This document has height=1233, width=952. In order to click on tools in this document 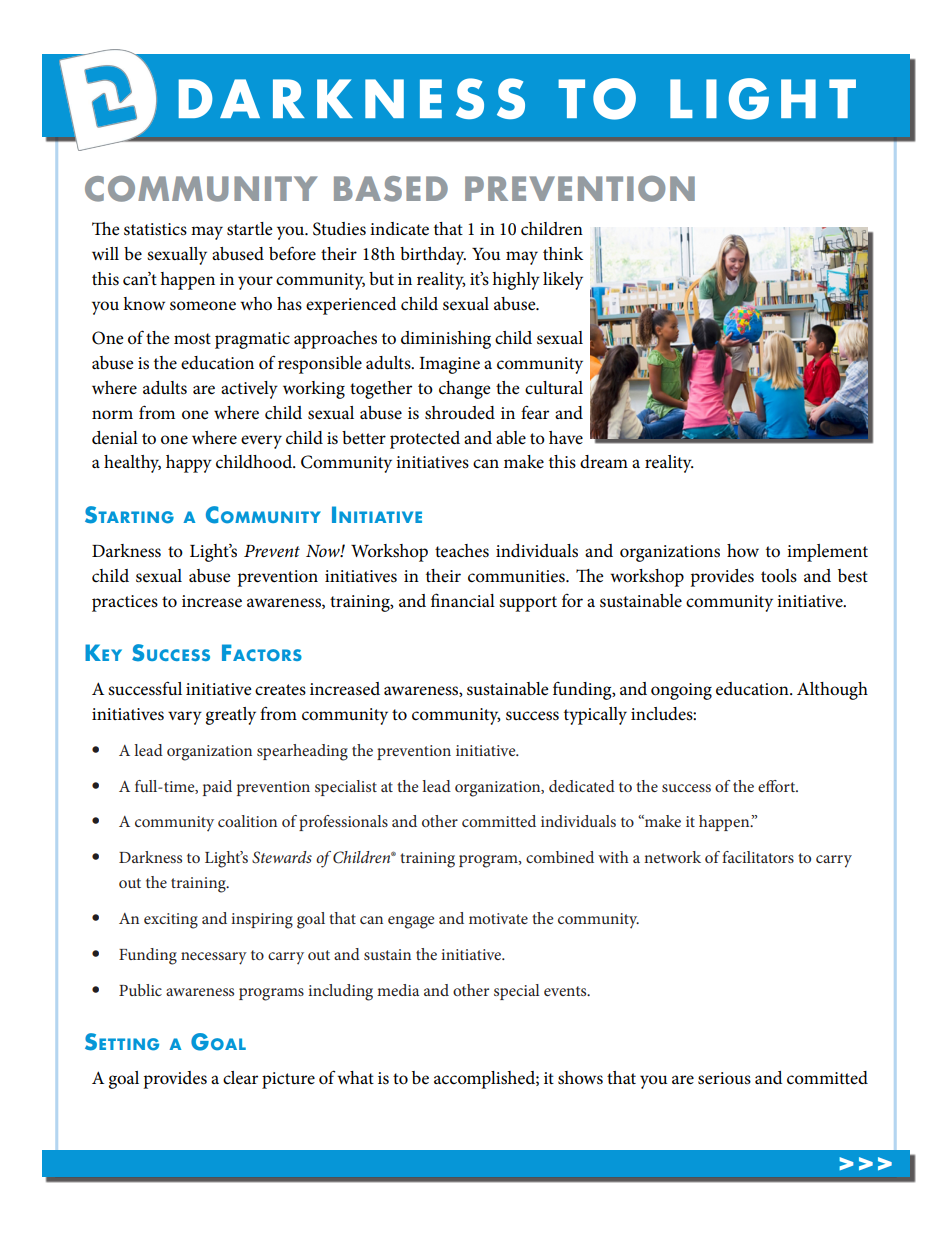, I will do `click(779, 576)`.
